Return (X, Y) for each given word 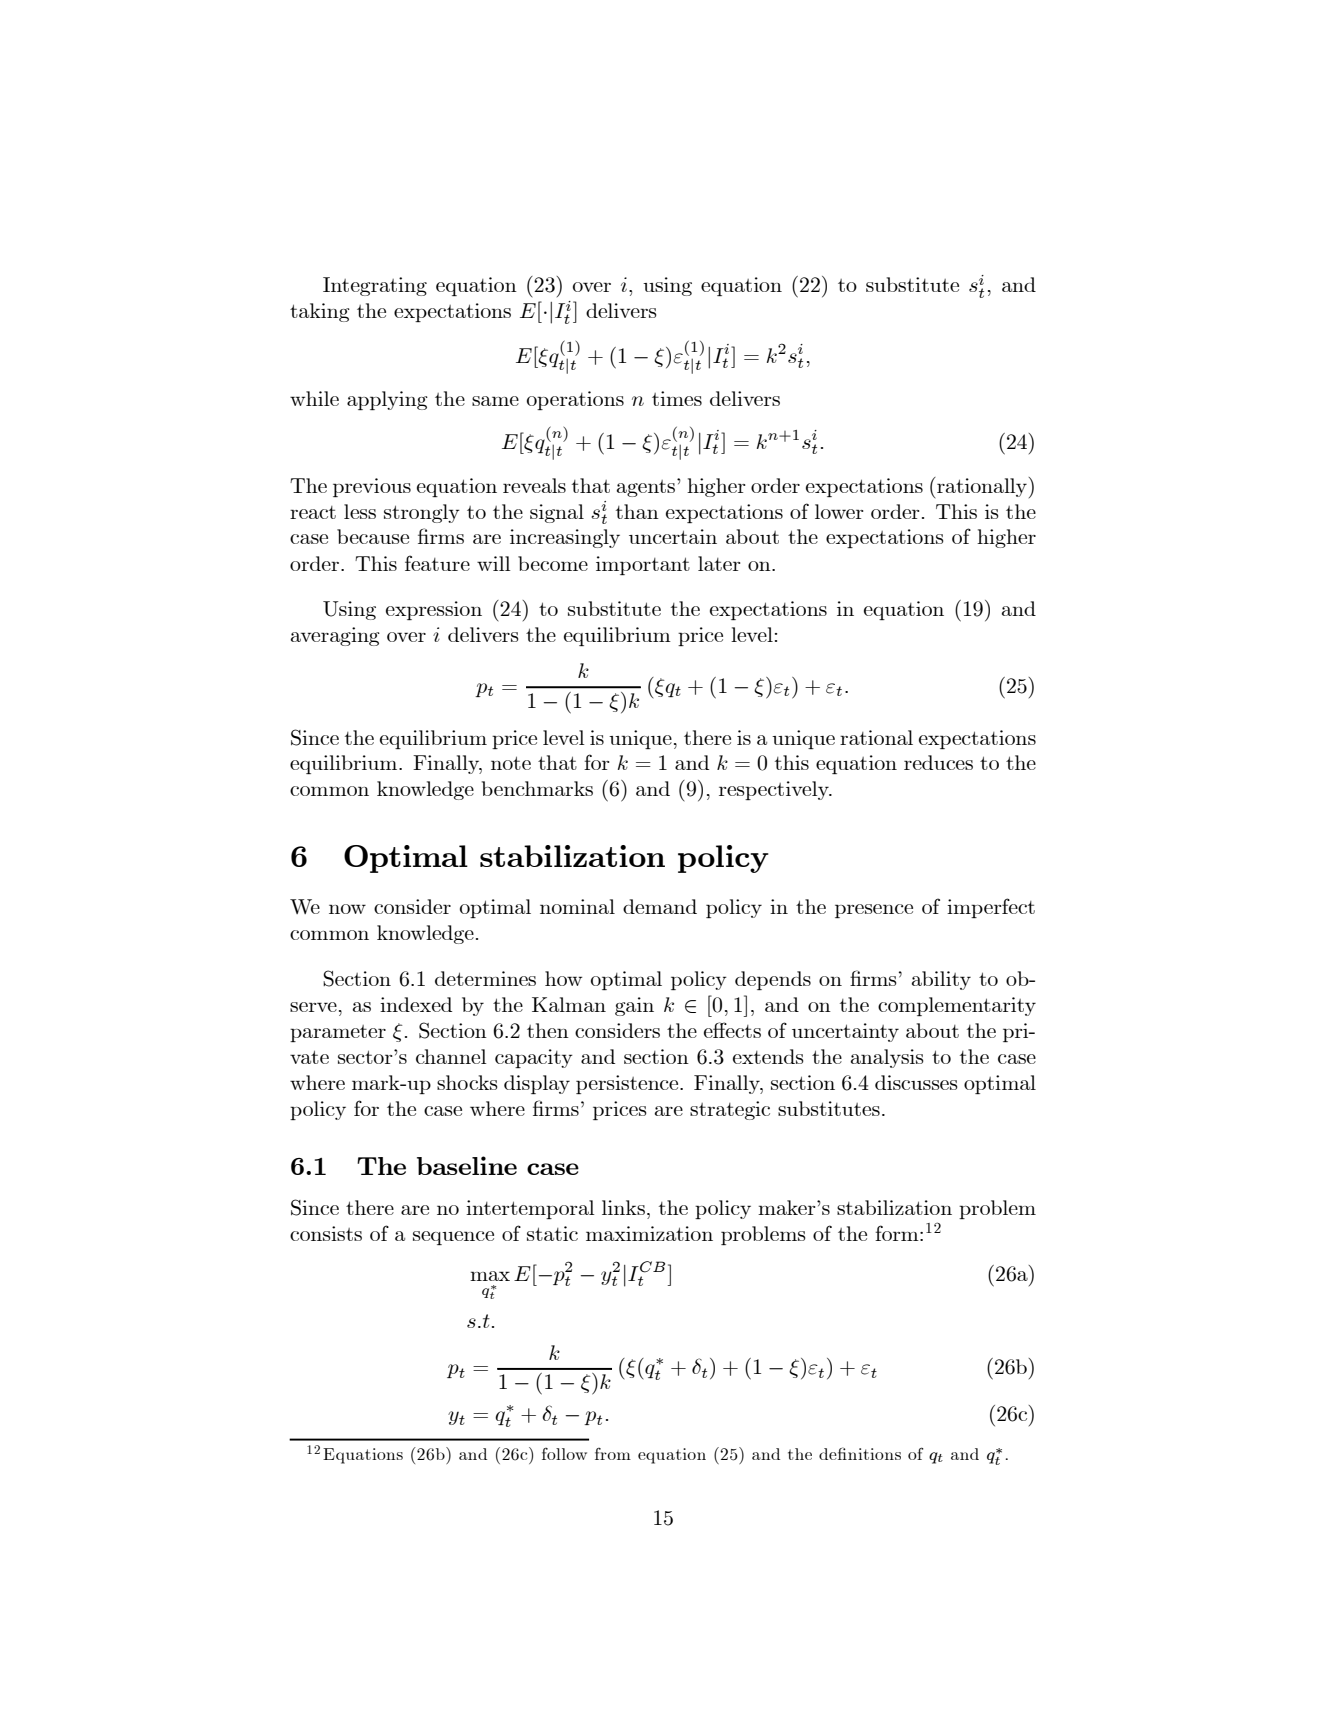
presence (874, 911)
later (719, 563)
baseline (467, 1165)
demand (660, 906)
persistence (628, 1085)
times (677, 398)
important (643, 566)
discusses (916, 1082)
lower (839, 511)
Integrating (375, 286)
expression (434, 611)
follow (564, 1454)
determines (485, 978)
